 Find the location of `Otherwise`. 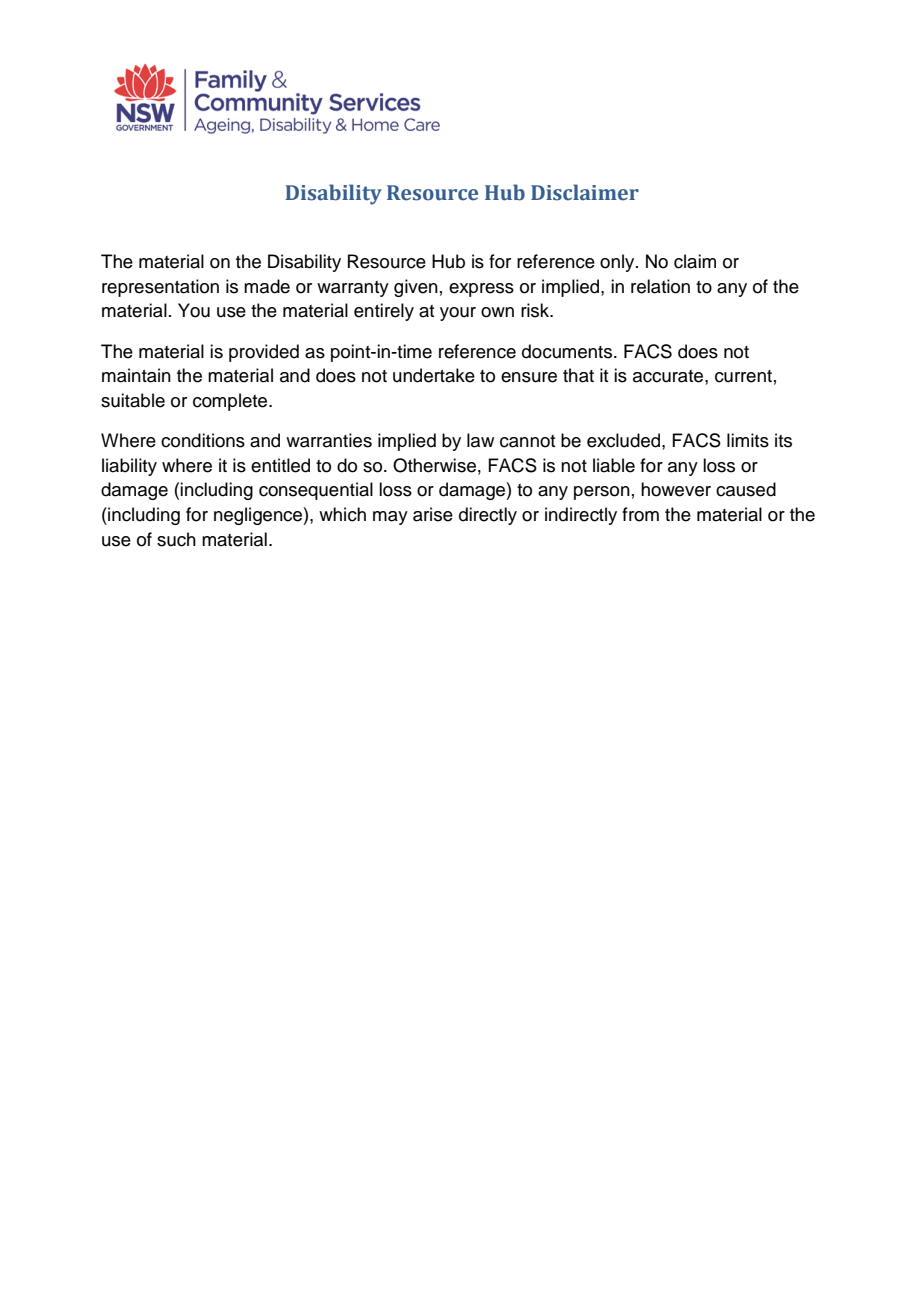

Otherwise is located at coordinates (434, 465).
